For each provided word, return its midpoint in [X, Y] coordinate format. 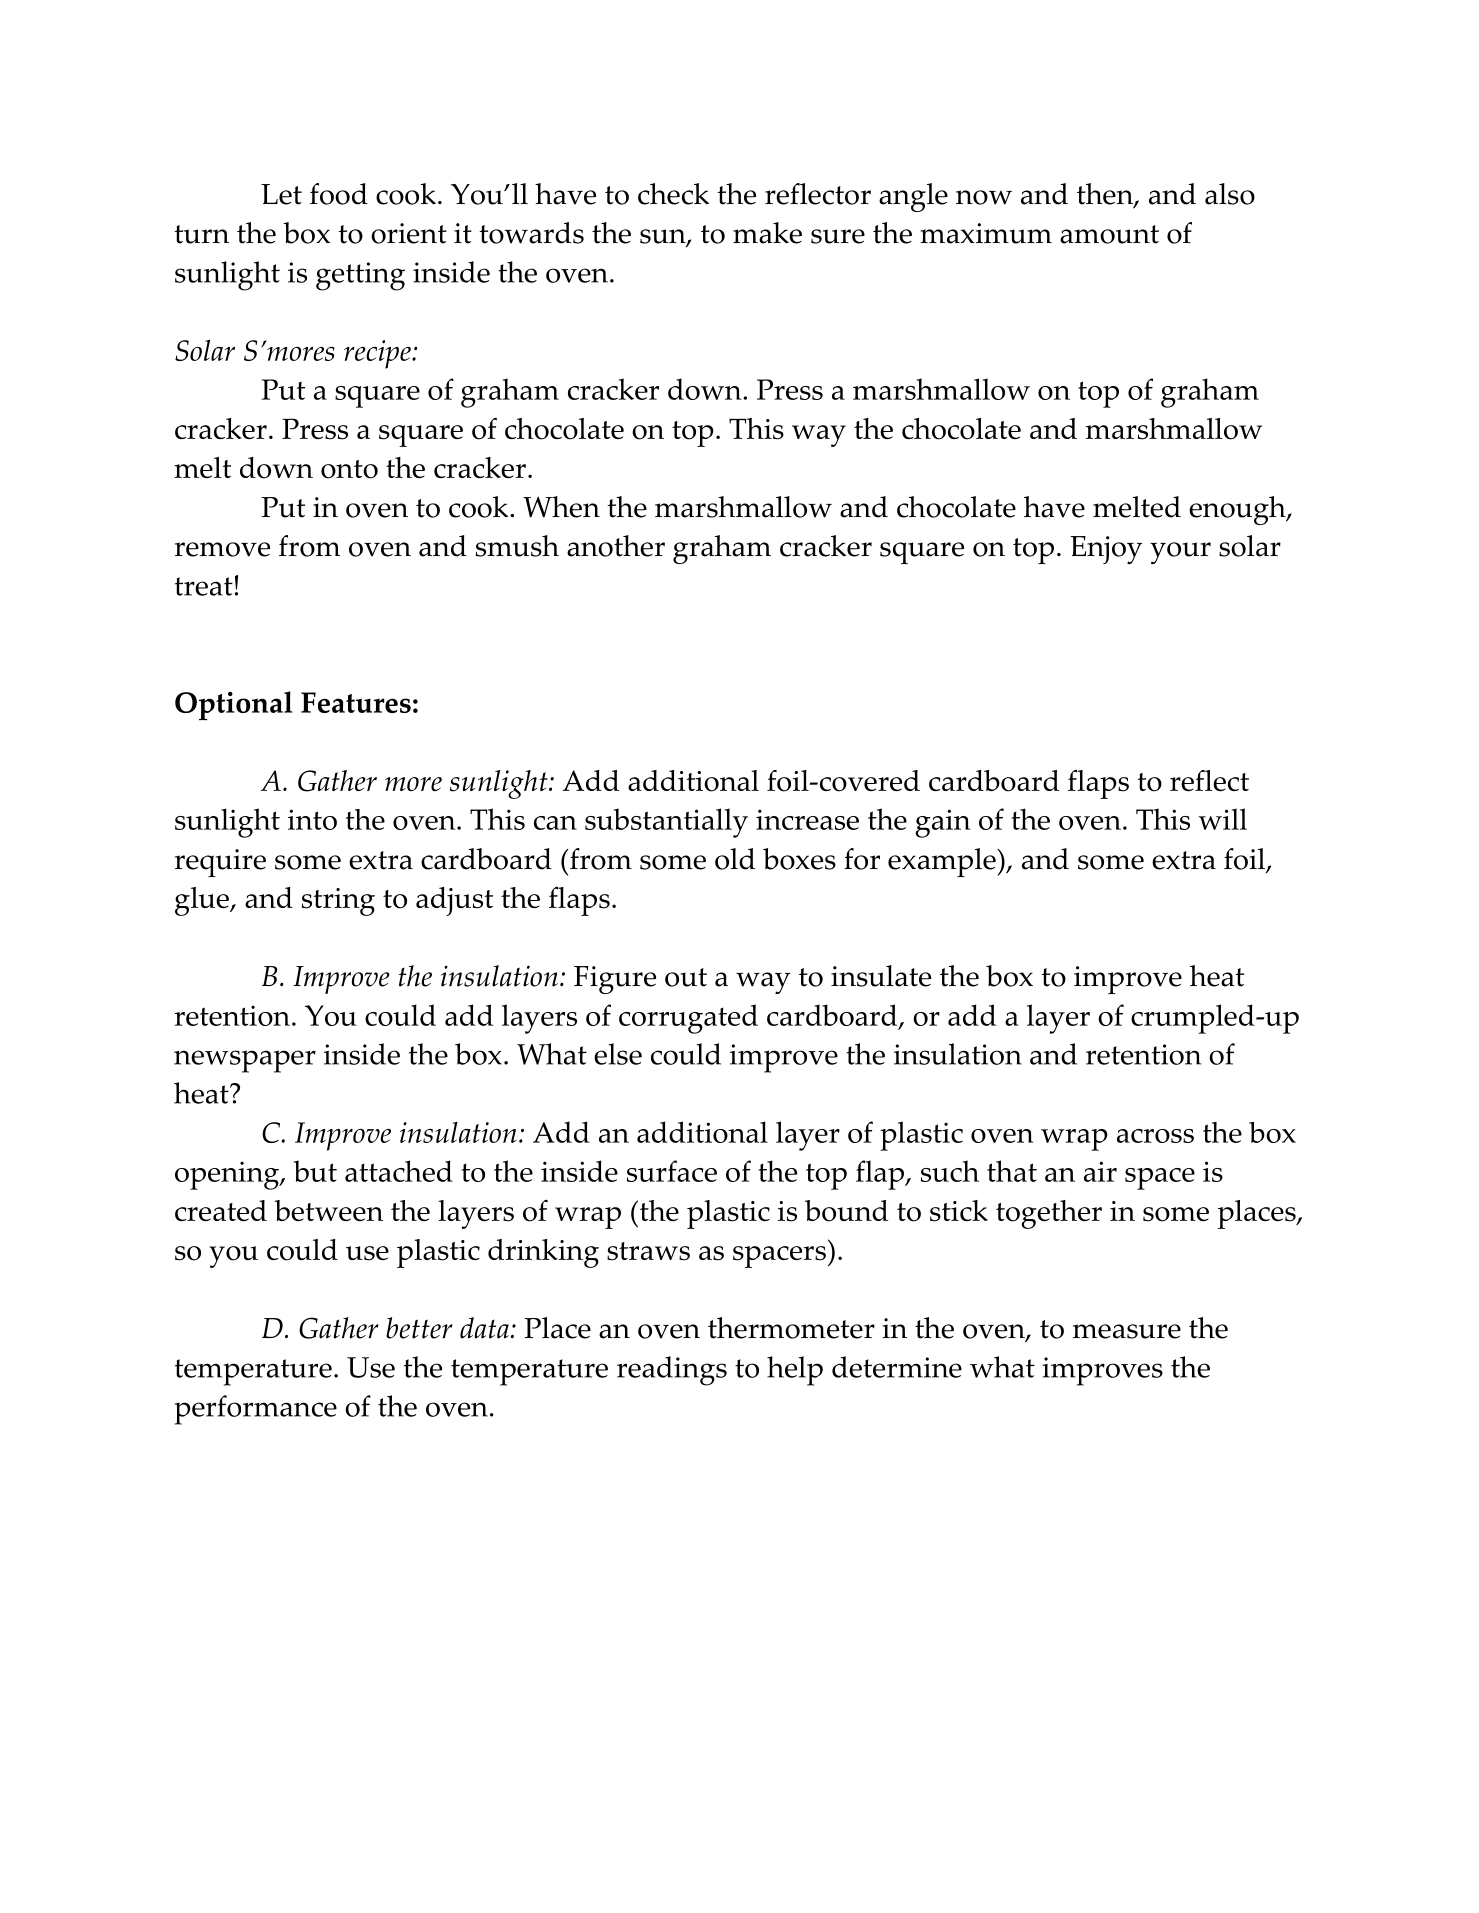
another [616, 546]
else [618, 1054]
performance [255, 1410]
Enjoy [1107, 550]
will [1222, 819]
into [312, 819]
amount [1109, 234]
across [1155, 1136]
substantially [666, 823]
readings [672, 1371]
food [339, 194]
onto [349, 469]
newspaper [245, 1061]
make [767, 233]
